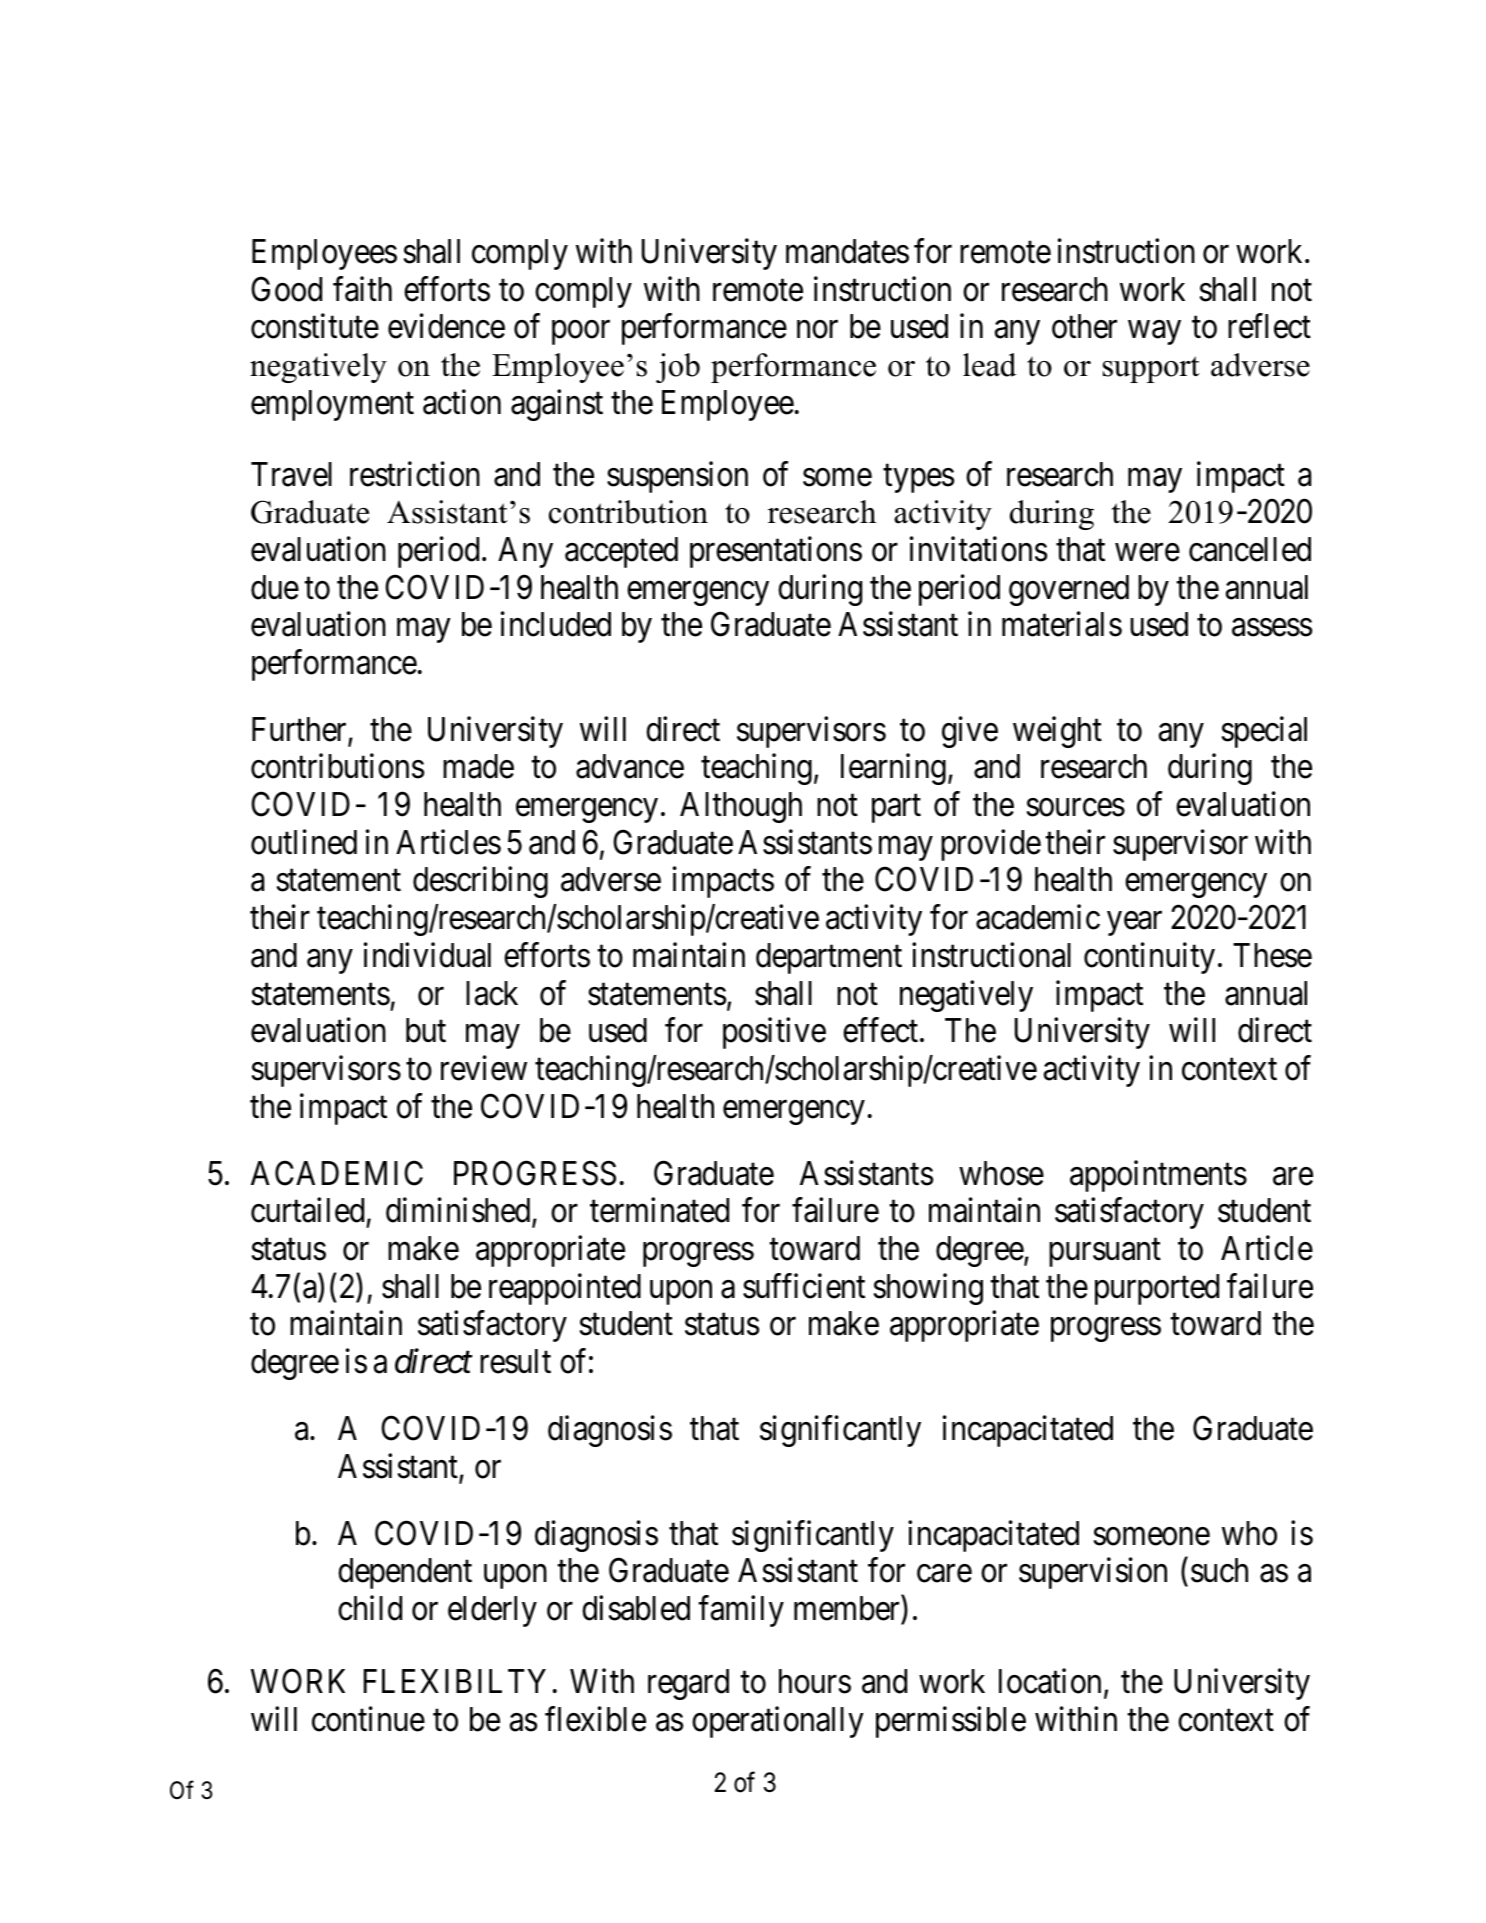 The image size is (1486, 1923). Describe the element at coordinates (1057, 732) in the screenshot. I see `weight` at that location.
